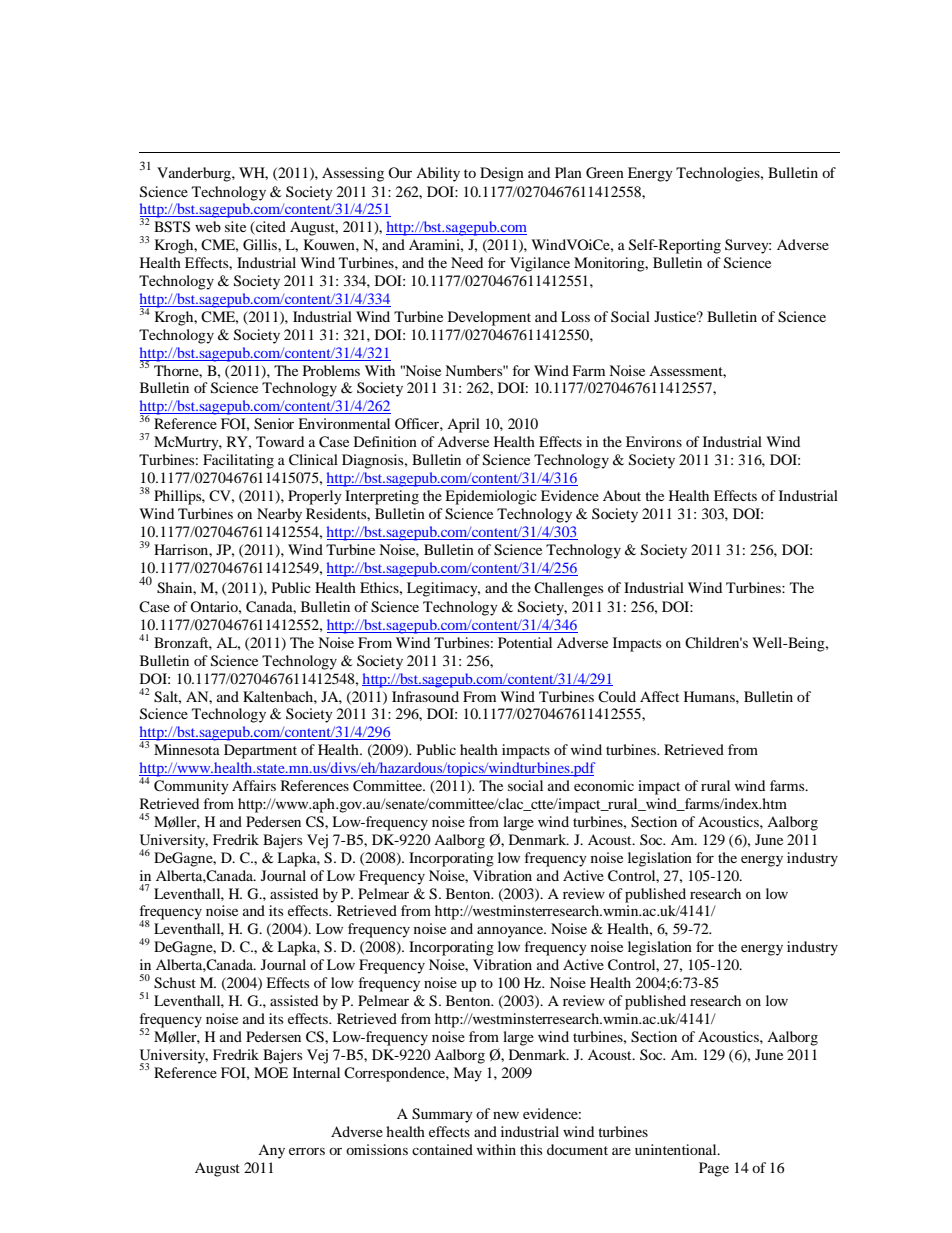 The image size is (952, 1233). What do you see at coordinates (677, 1149) in the screenshot?
I see `unintentional` at bounding box center [677, 1149].
